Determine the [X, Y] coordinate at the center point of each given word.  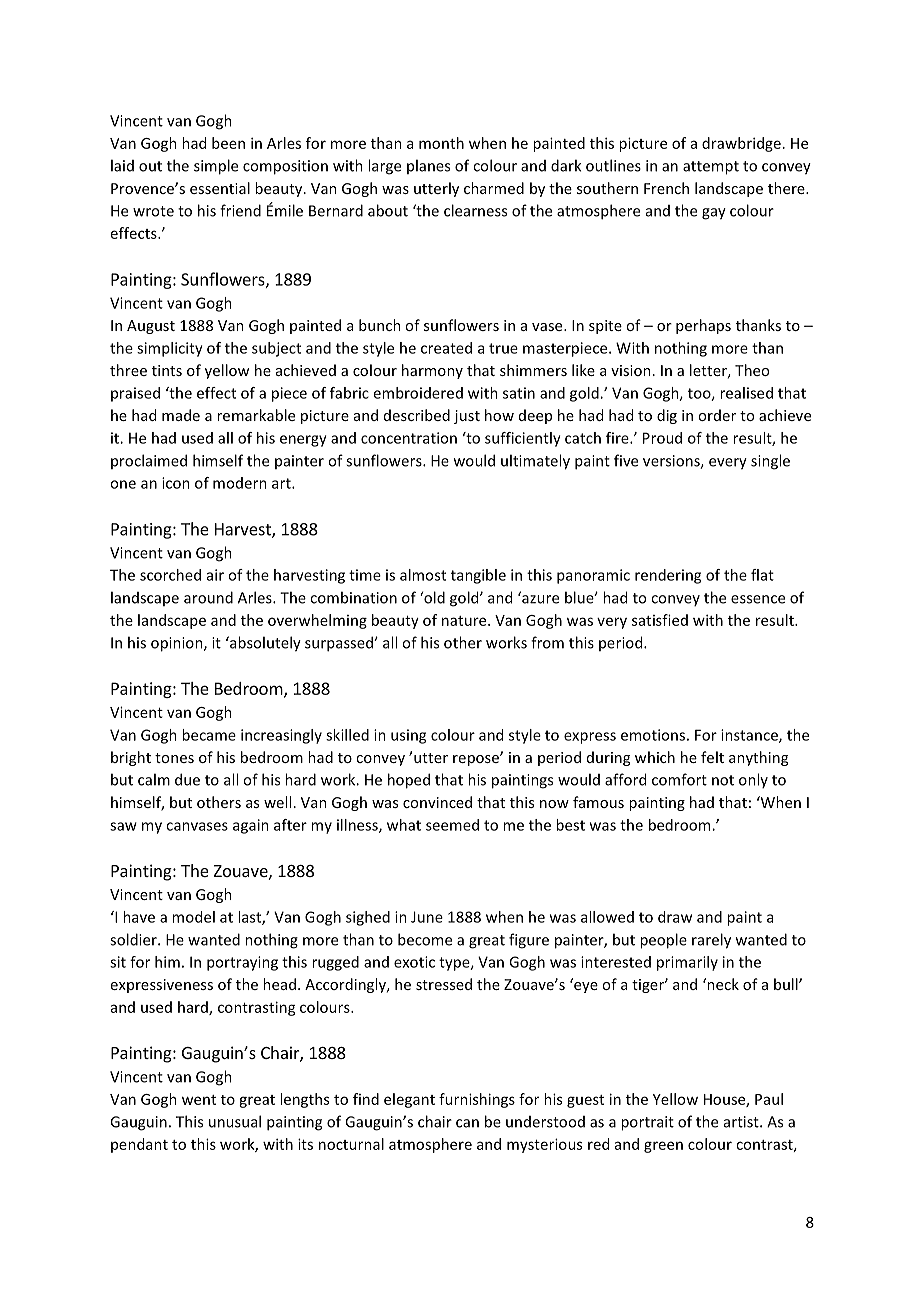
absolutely [264, 644]
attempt [711, 168]
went [199, 1100]
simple [216, 167]
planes [428, 166]
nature [465, 621]
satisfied [660, 620]
